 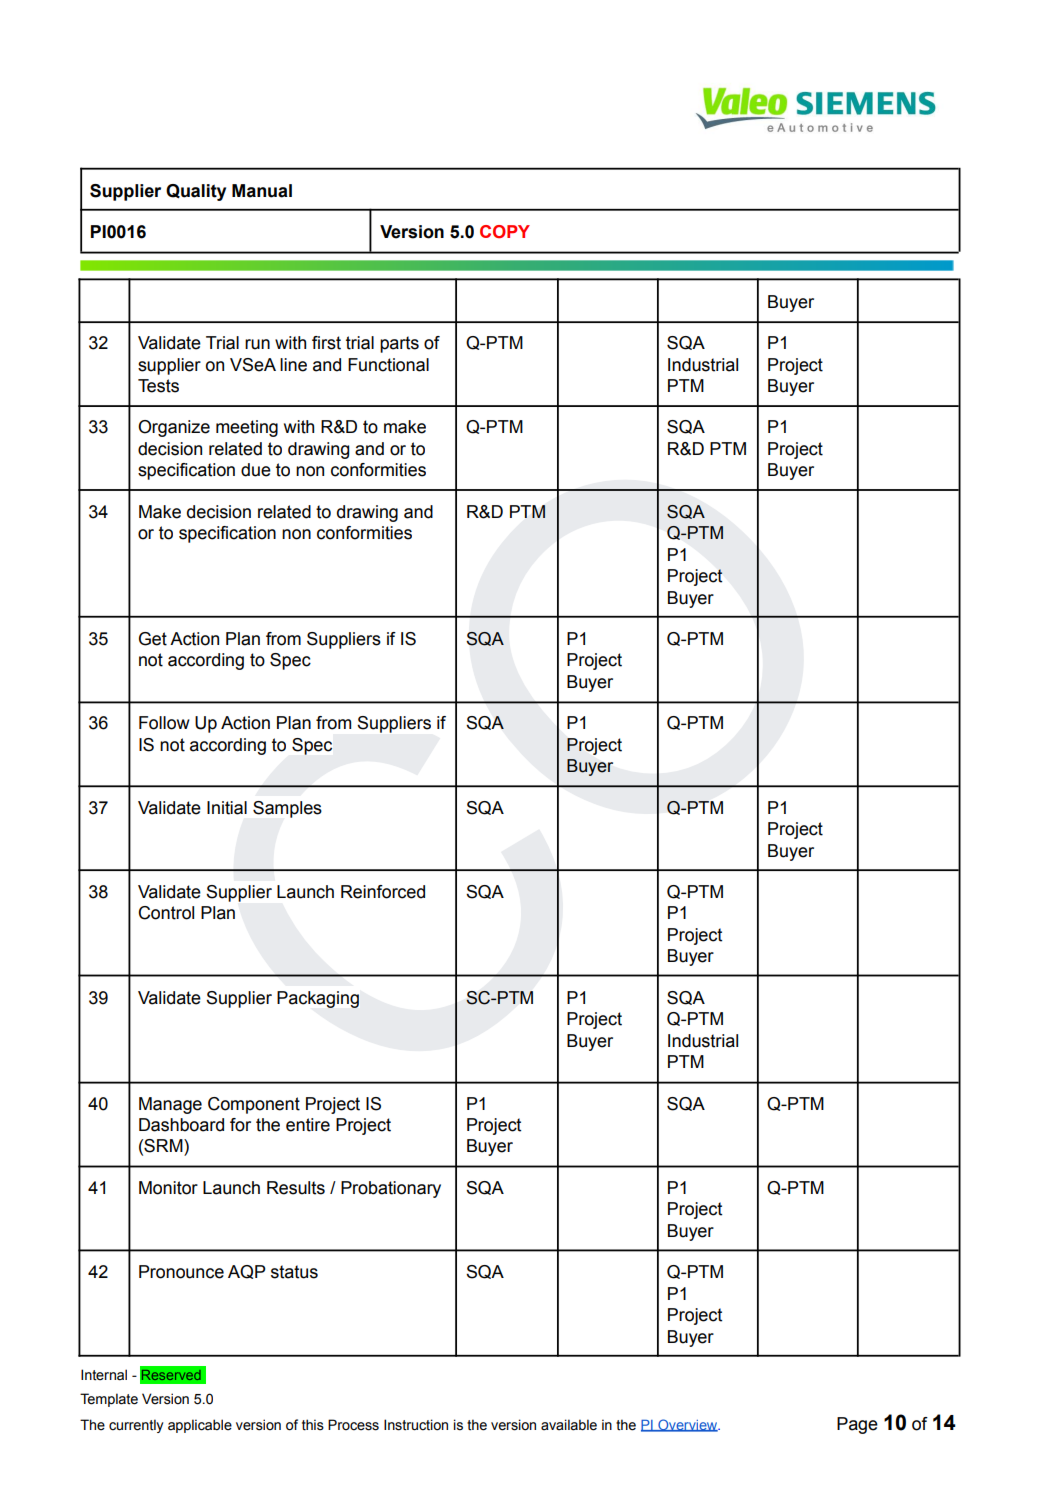 I want to click on Quality, so click(x=196, y=192).
